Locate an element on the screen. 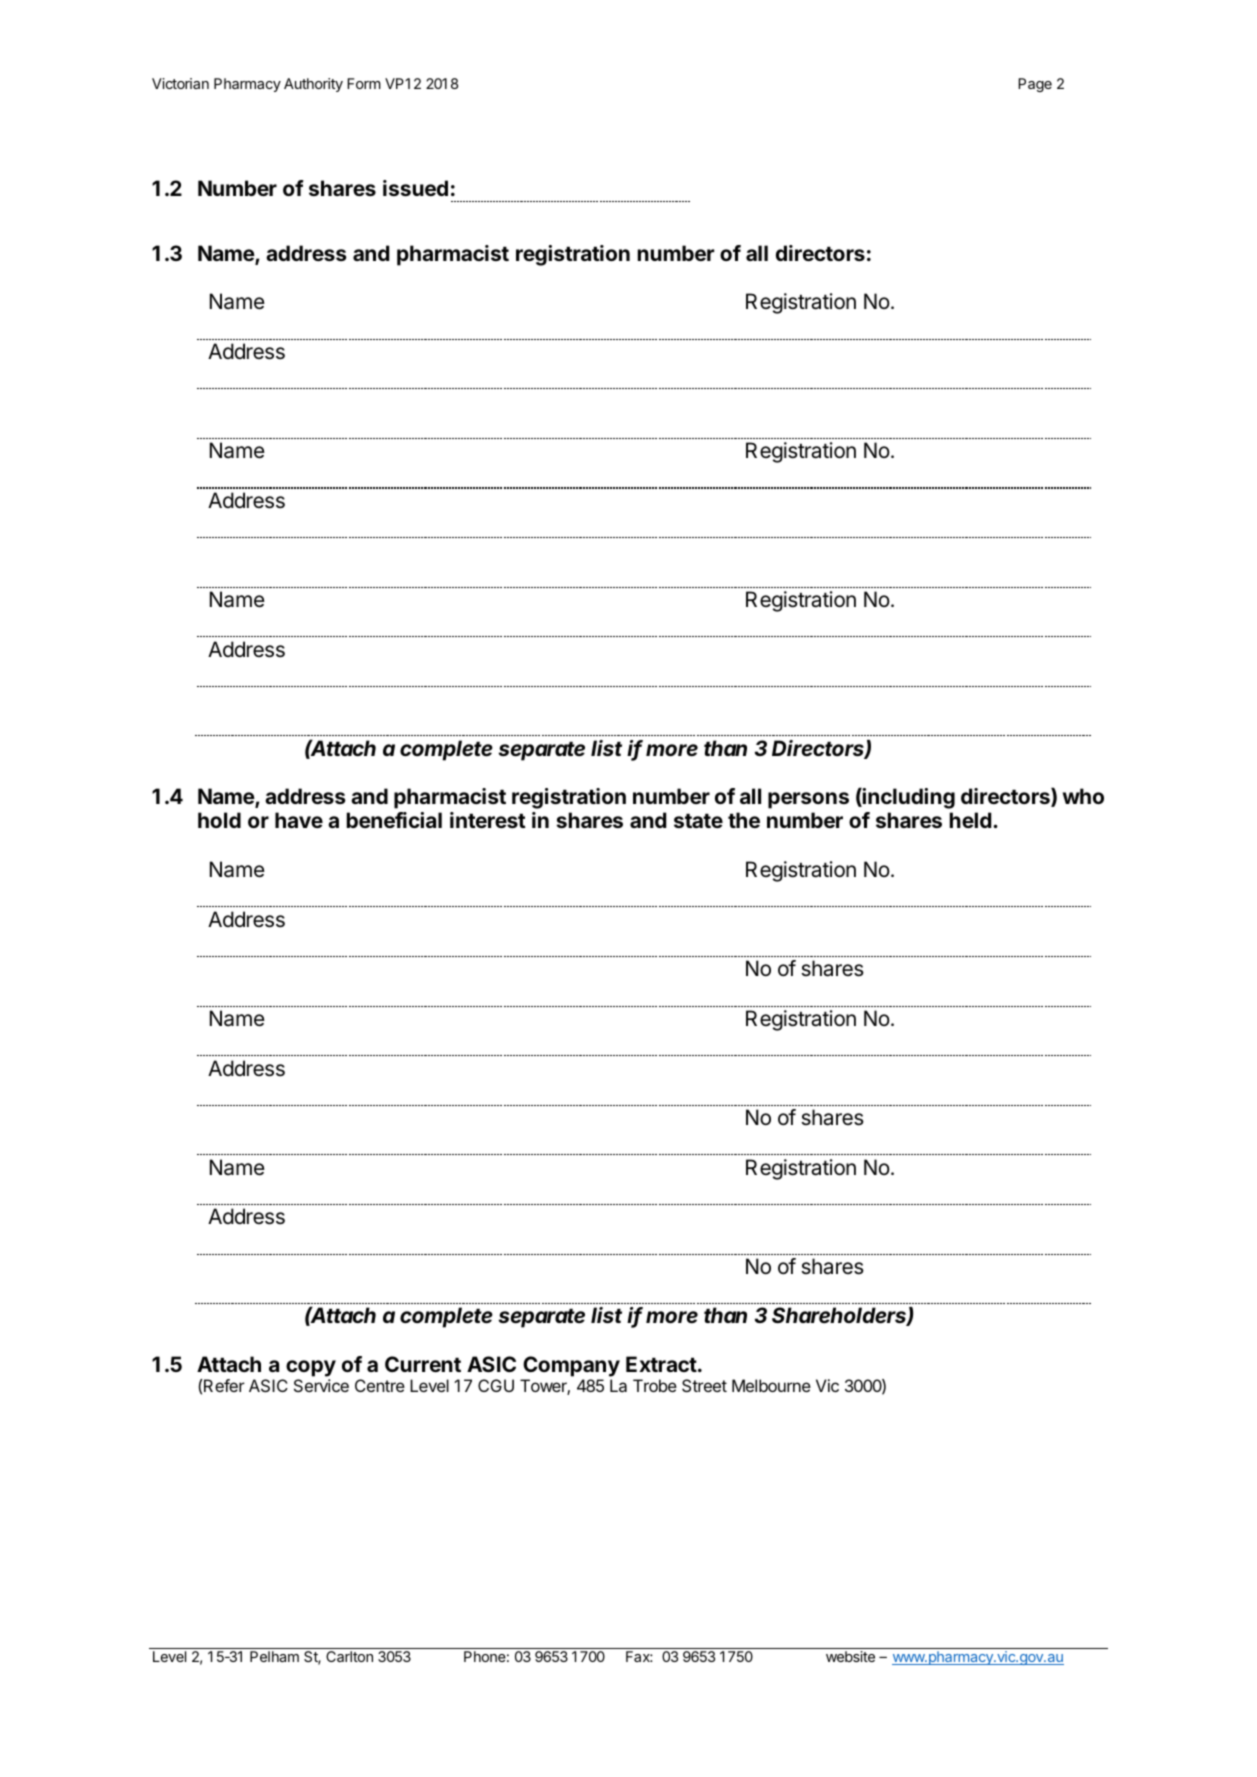 The width and height of the screenshot is (1257, 1777). Extract is located at coordinates (661, 1364).
